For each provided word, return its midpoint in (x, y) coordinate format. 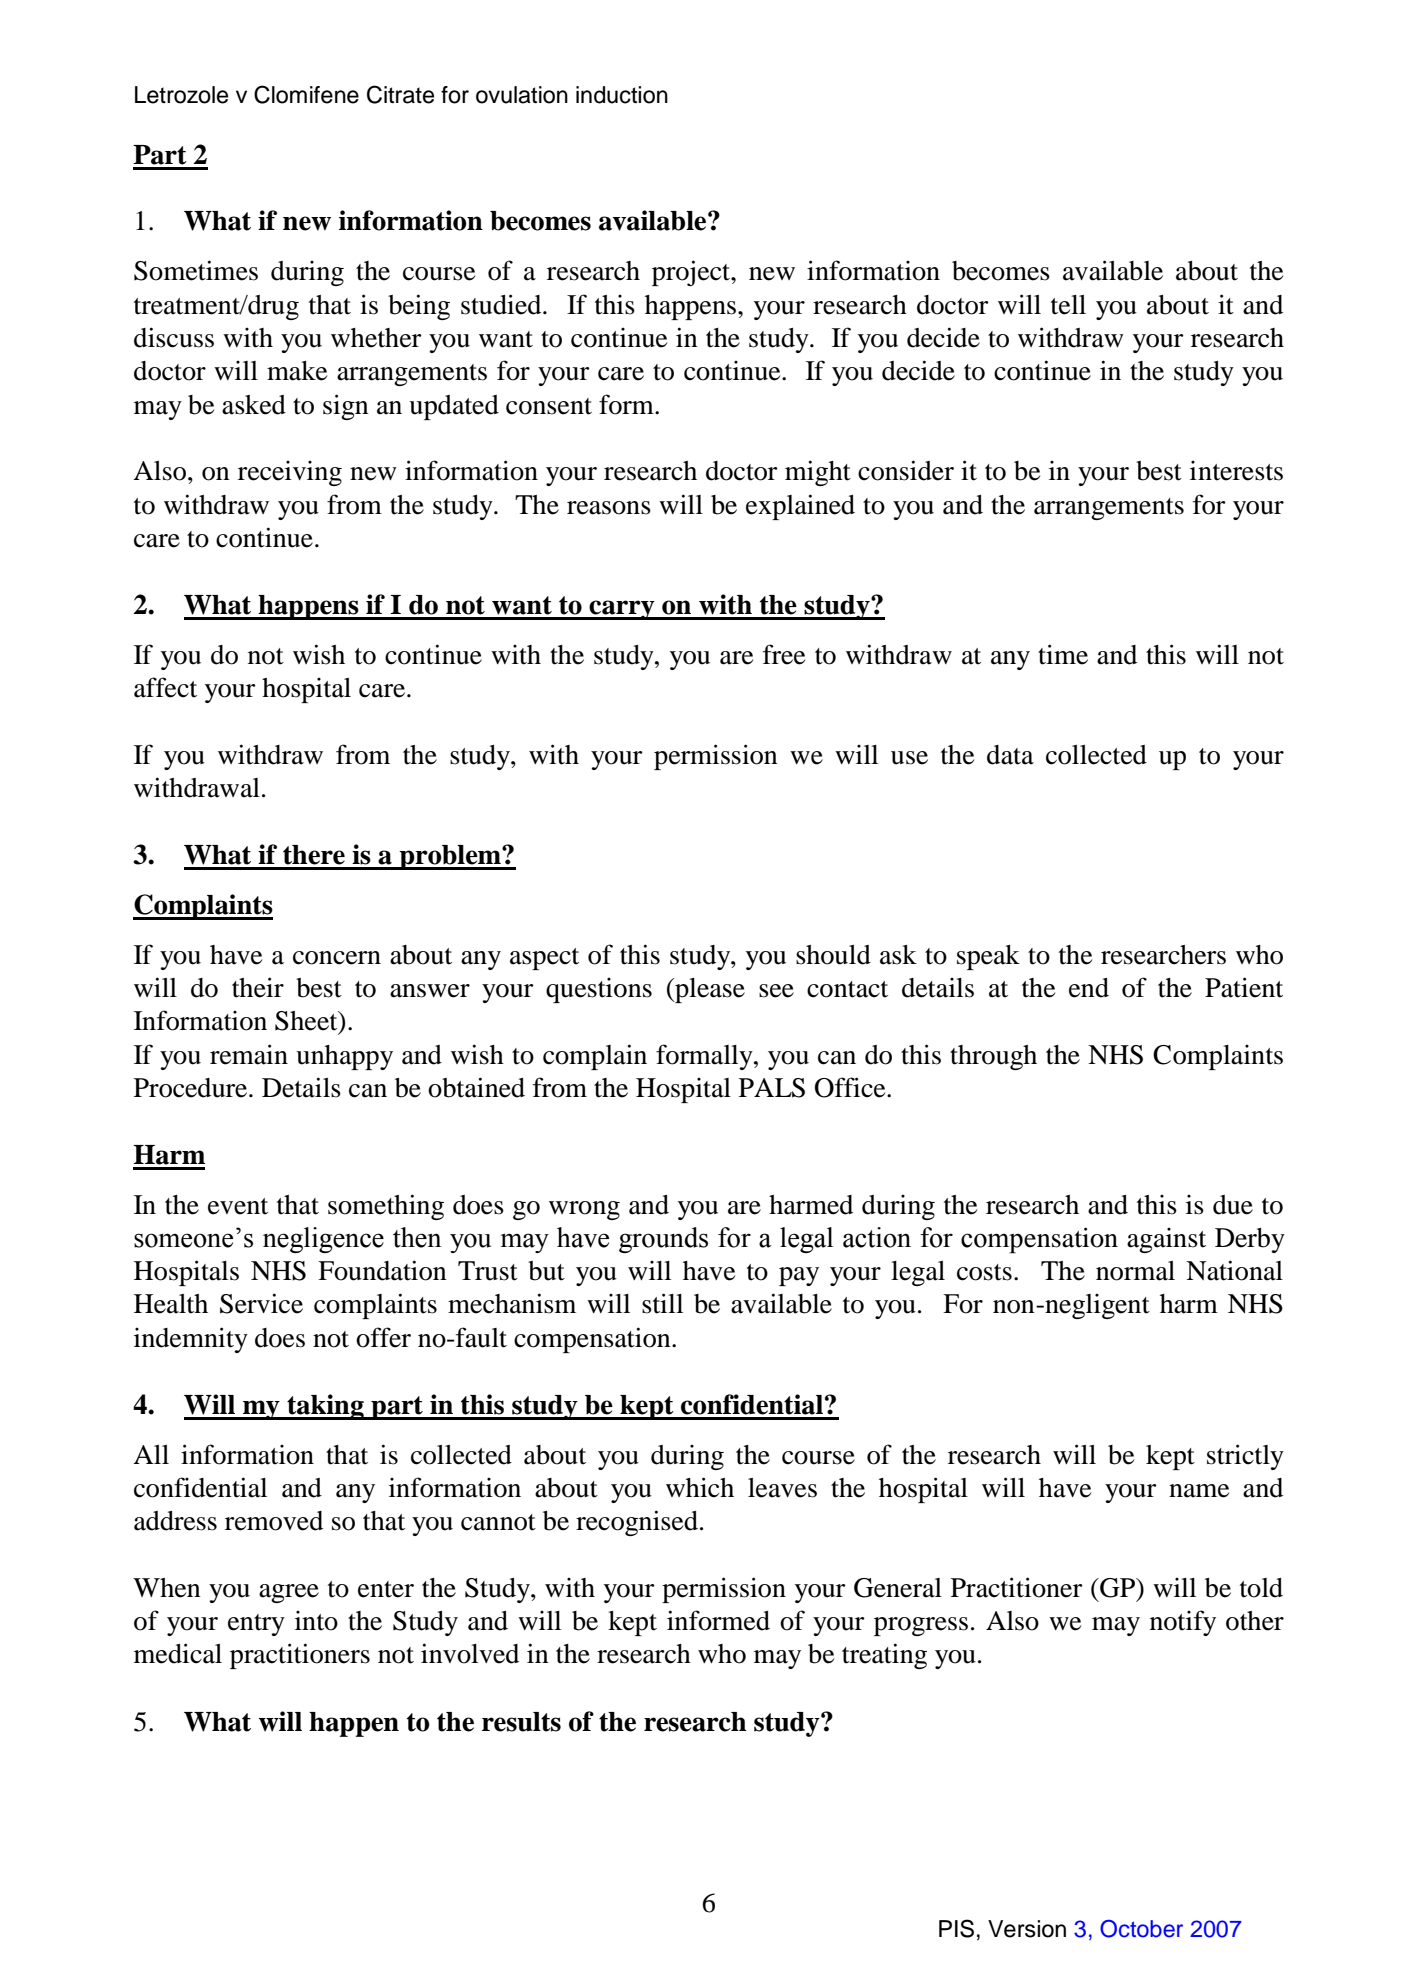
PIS (956, 1928)
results (521, 1722)
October (1141, 1929)
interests (1236, 471)
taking (325, 1407)
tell (1068, 305)
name (1199, 1491)
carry (622, 610)
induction (622, 95)
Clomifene (306, 94)
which (700, 1487)
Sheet (307, 1022)
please (709, 990)
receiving (290, 473)
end (1089, 988)
